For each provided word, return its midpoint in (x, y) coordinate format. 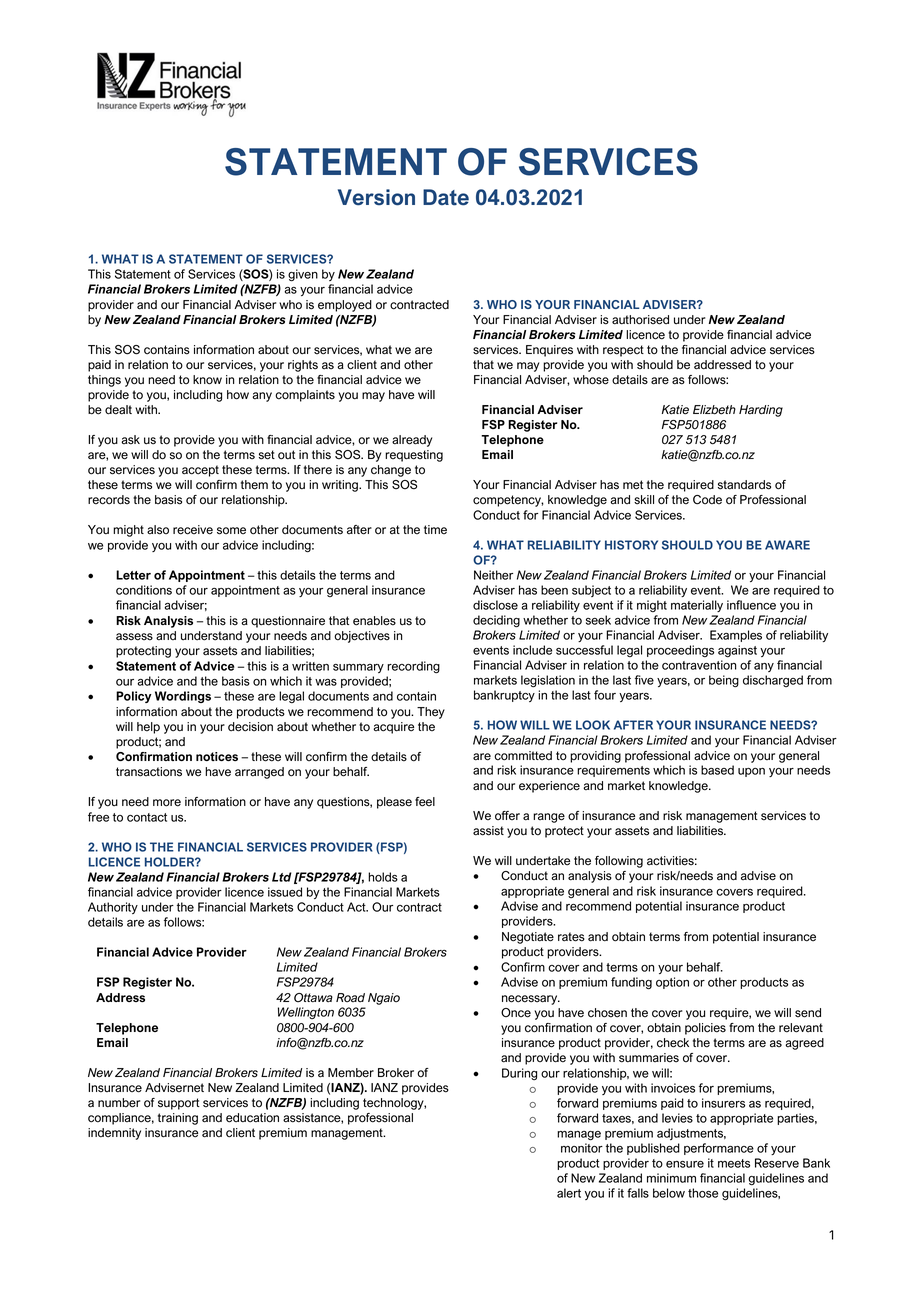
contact (147, 817)
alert (569, 1193)
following (619, 862)
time (435, 529)
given (303, 275)
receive (193, 530)
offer (507, 815)
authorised (640, 320)
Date (446, 197)
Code (707, 500)
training (178, 1119)
